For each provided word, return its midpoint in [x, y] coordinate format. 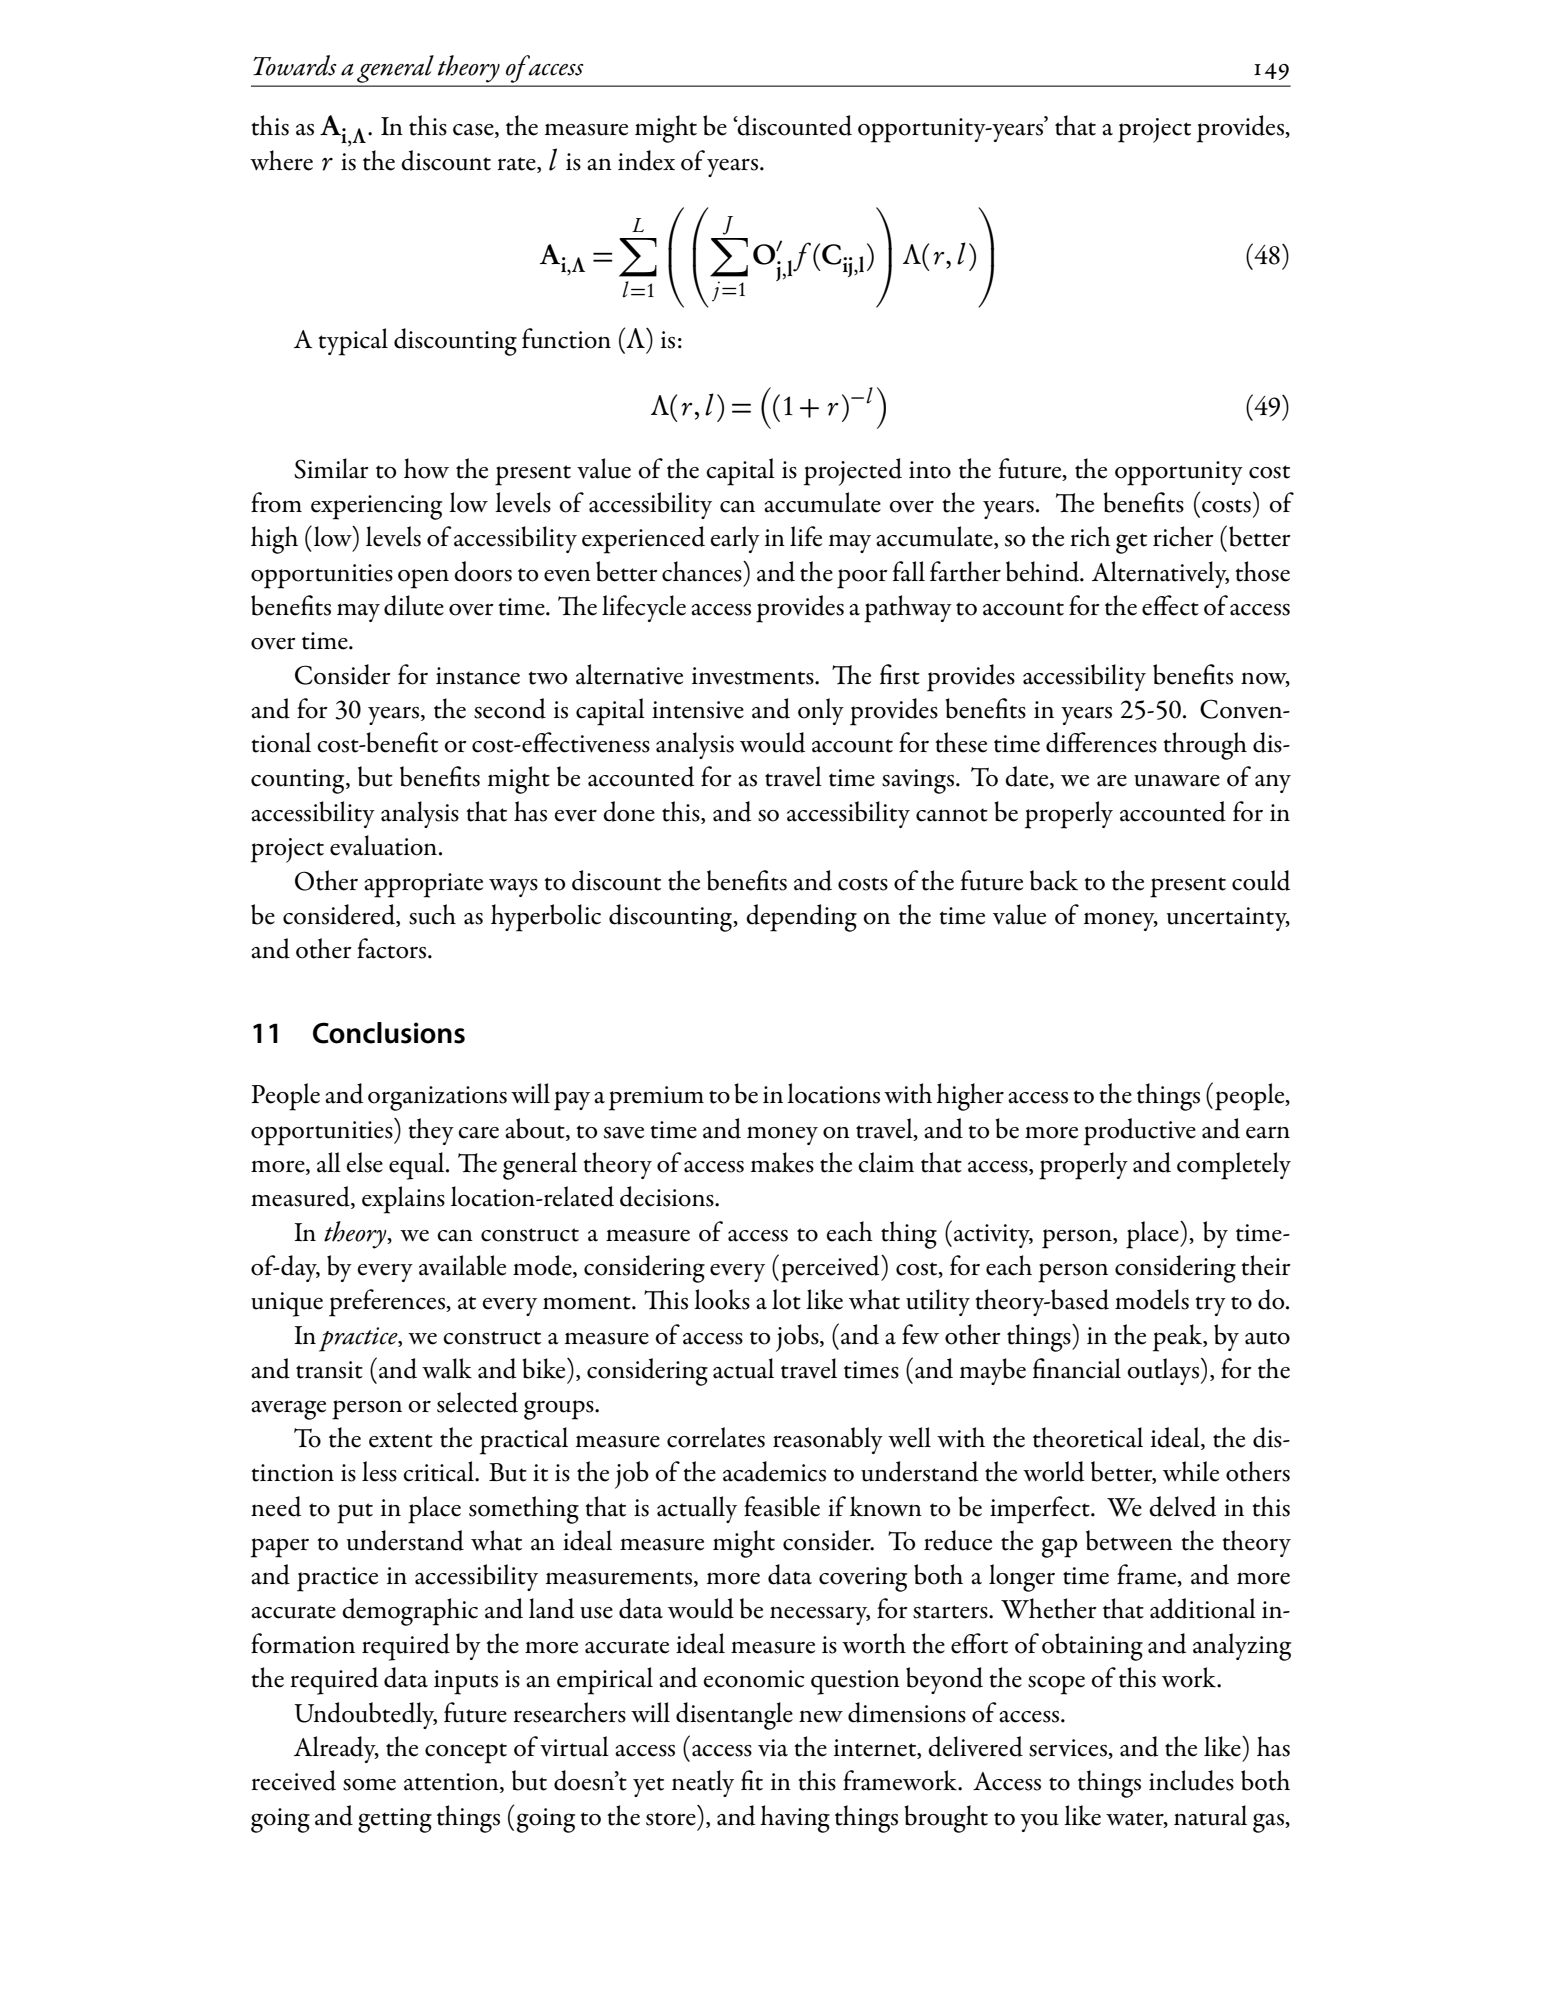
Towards [294, 65]
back [1054, 880]
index [646, 160]
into [930, 470]
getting [395, 1820]
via [773, 1748]
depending [801, 918]
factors [393, 948]
